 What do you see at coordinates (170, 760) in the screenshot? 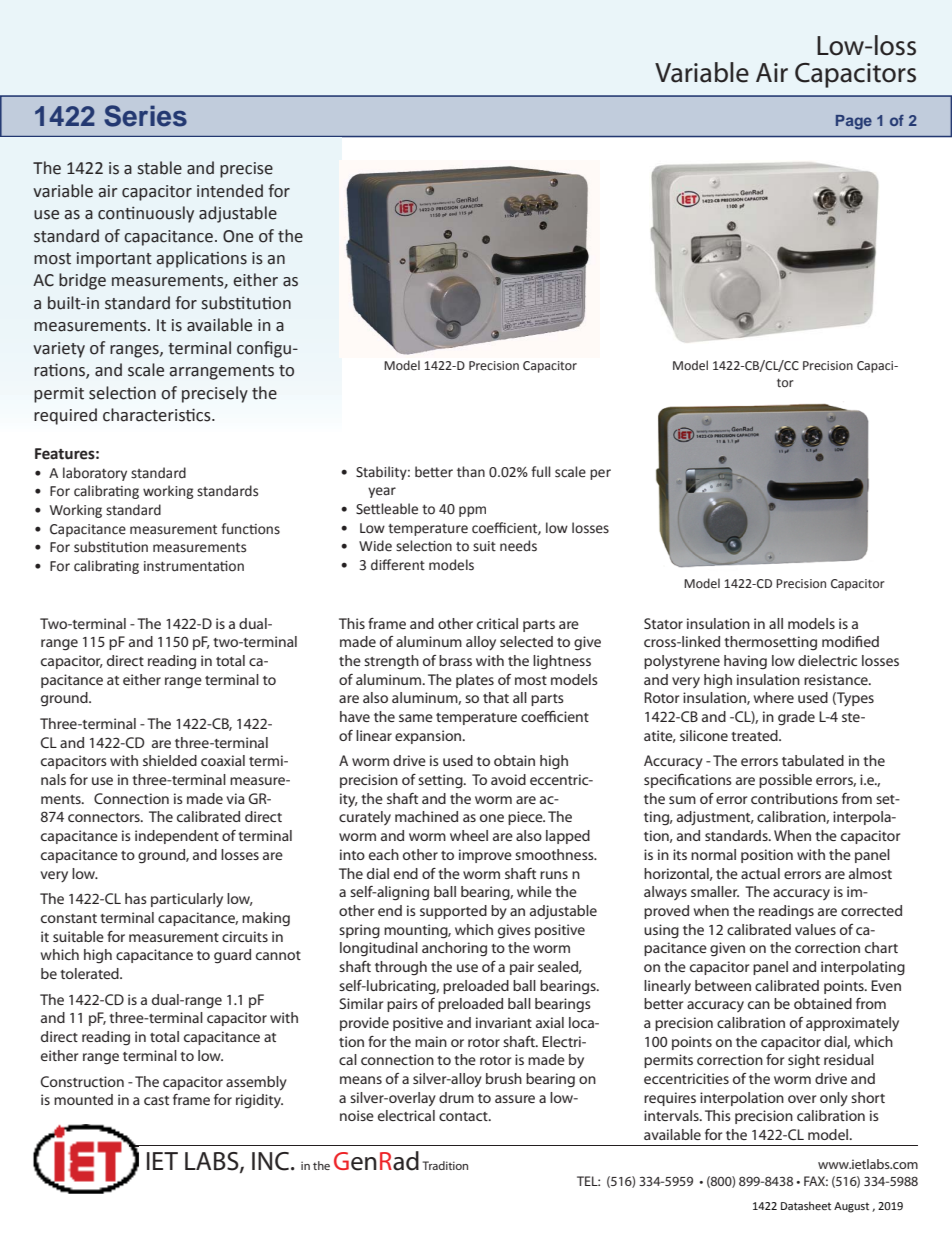
I see `shielded` at bounding box center [170, 760].
